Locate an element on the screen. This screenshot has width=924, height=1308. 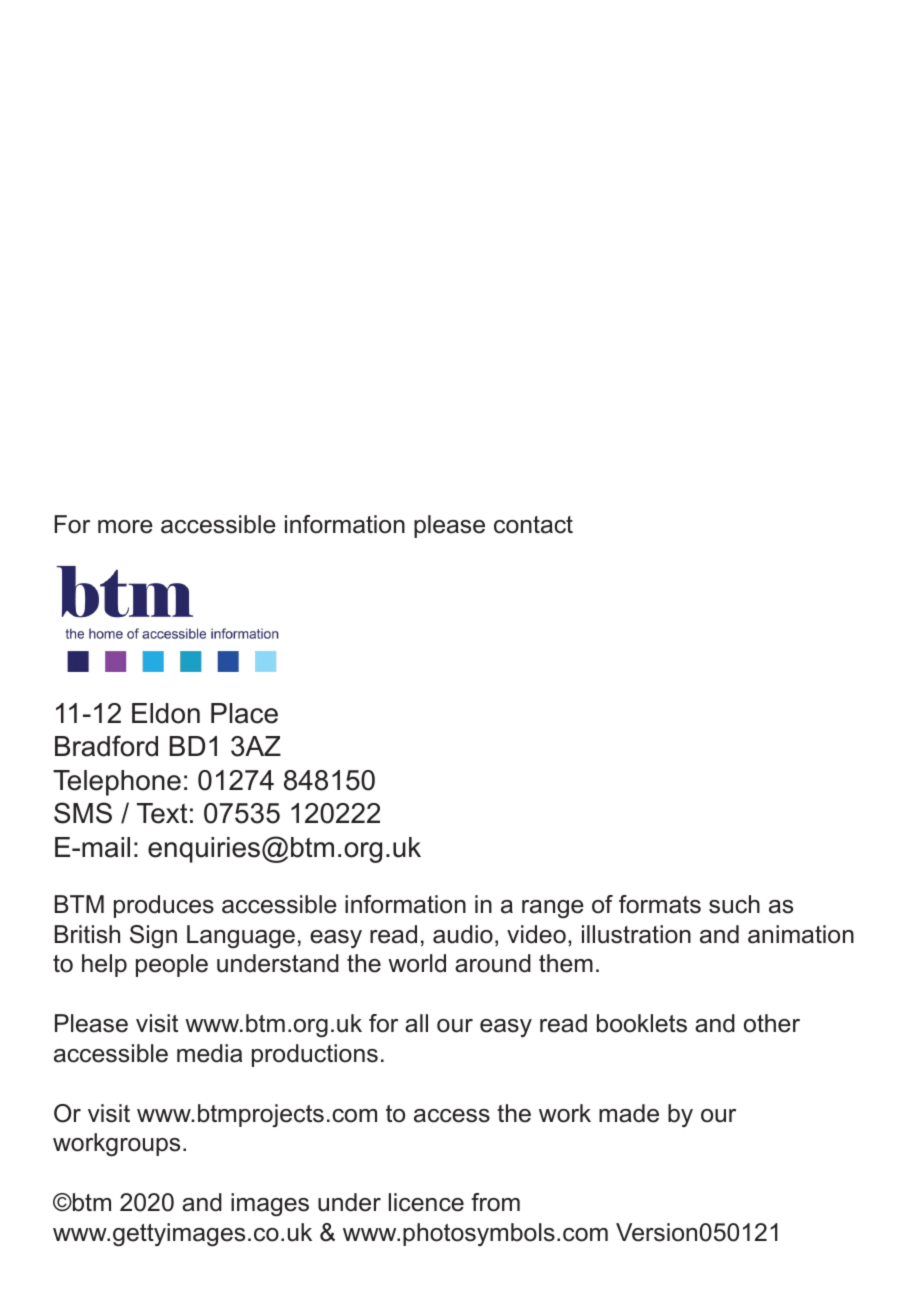
Bradford is located at coordinates (106, 746).
